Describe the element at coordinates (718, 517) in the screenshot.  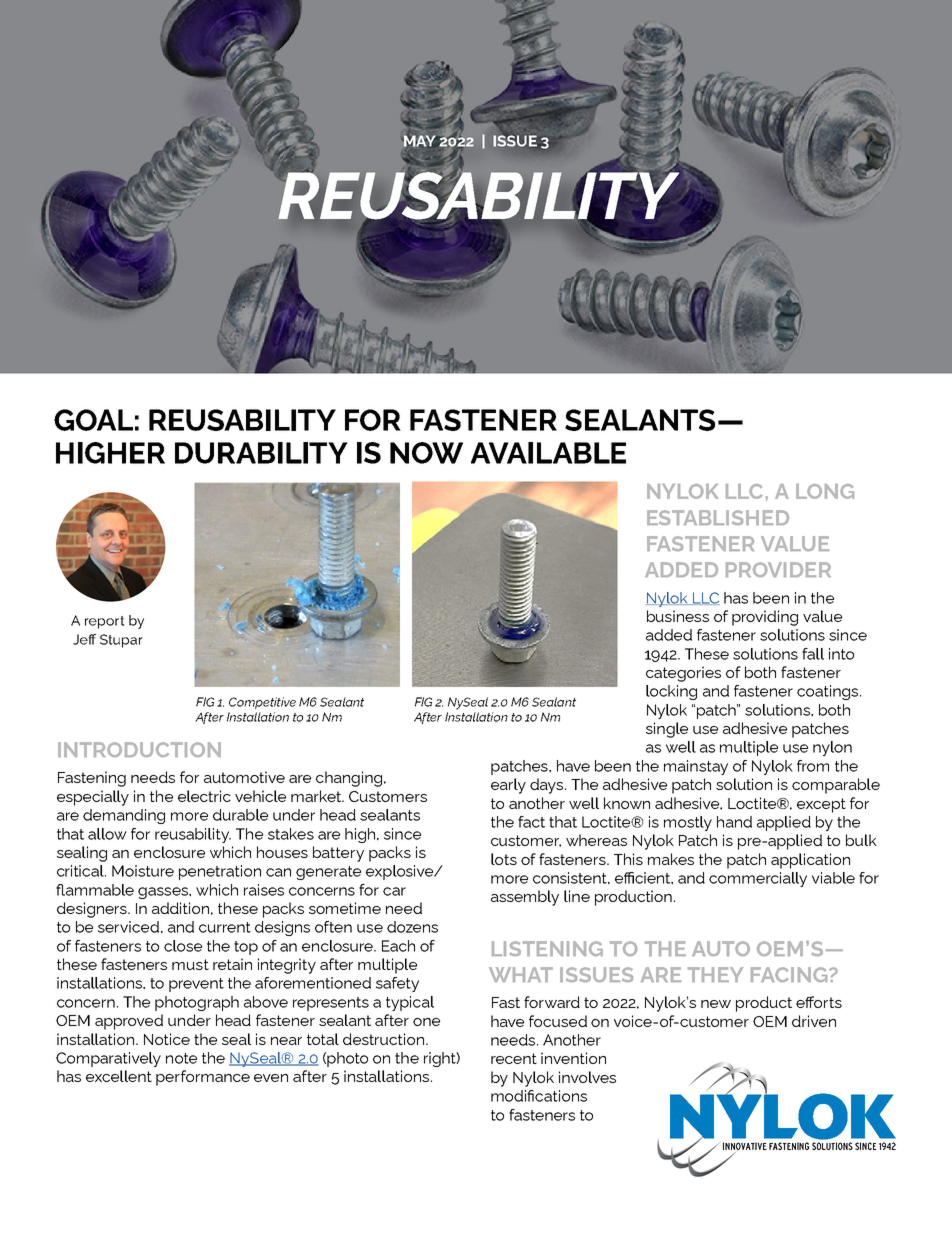
I see `ESTABLISHED` at that location.
